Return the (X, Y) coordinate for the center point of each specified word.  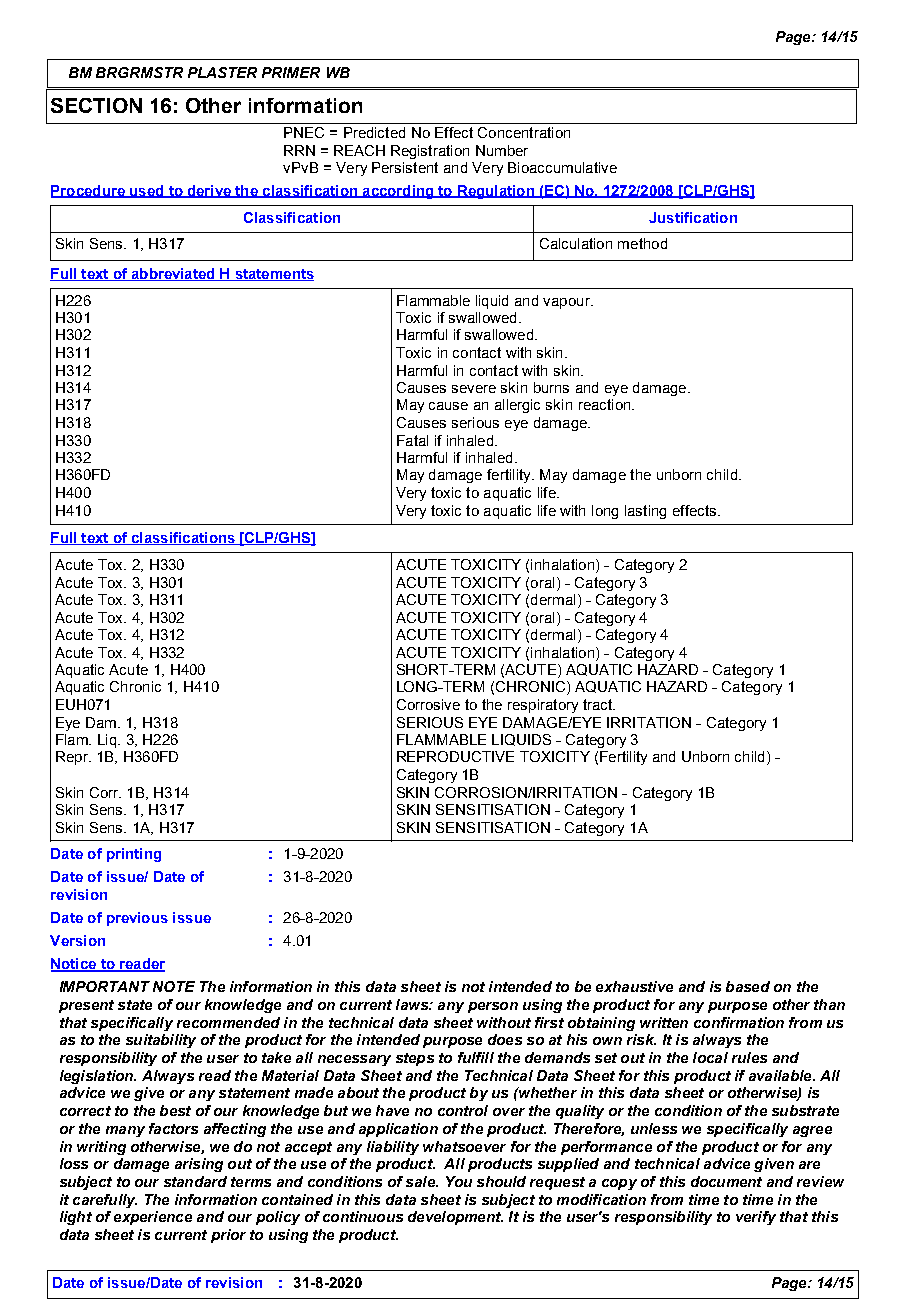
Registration (430, 152)
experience (153, 1218)
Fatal (412, 440)
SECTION (96, 105)
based (748, 986)
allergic (517, 406)
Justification (693, 217)
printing (134, 855)
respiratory (543, 706)
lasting (645, 512)
